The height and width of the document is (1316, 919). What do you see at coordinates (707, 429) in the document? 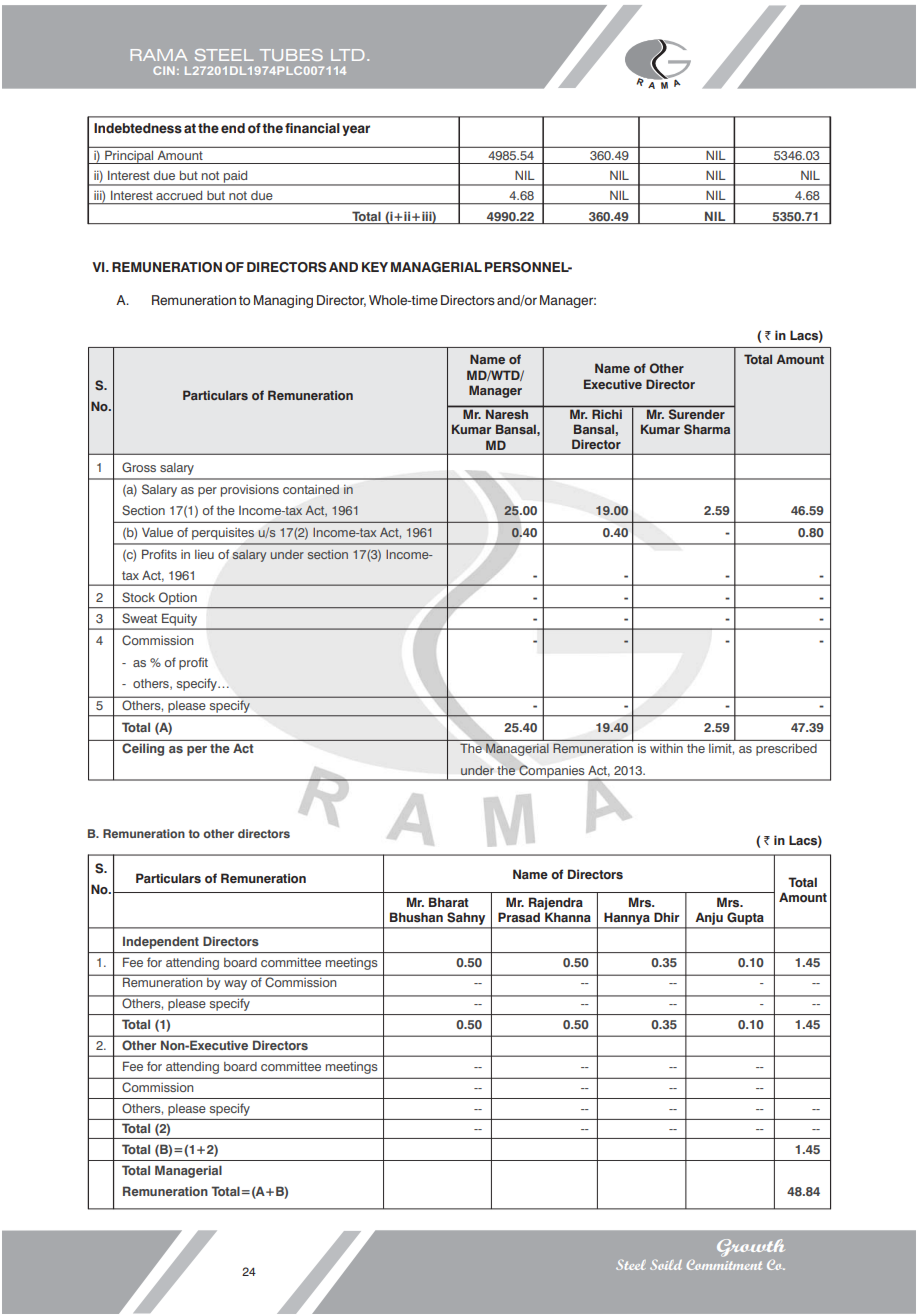
I see `Sharma` at bounding box center [707, 429].
